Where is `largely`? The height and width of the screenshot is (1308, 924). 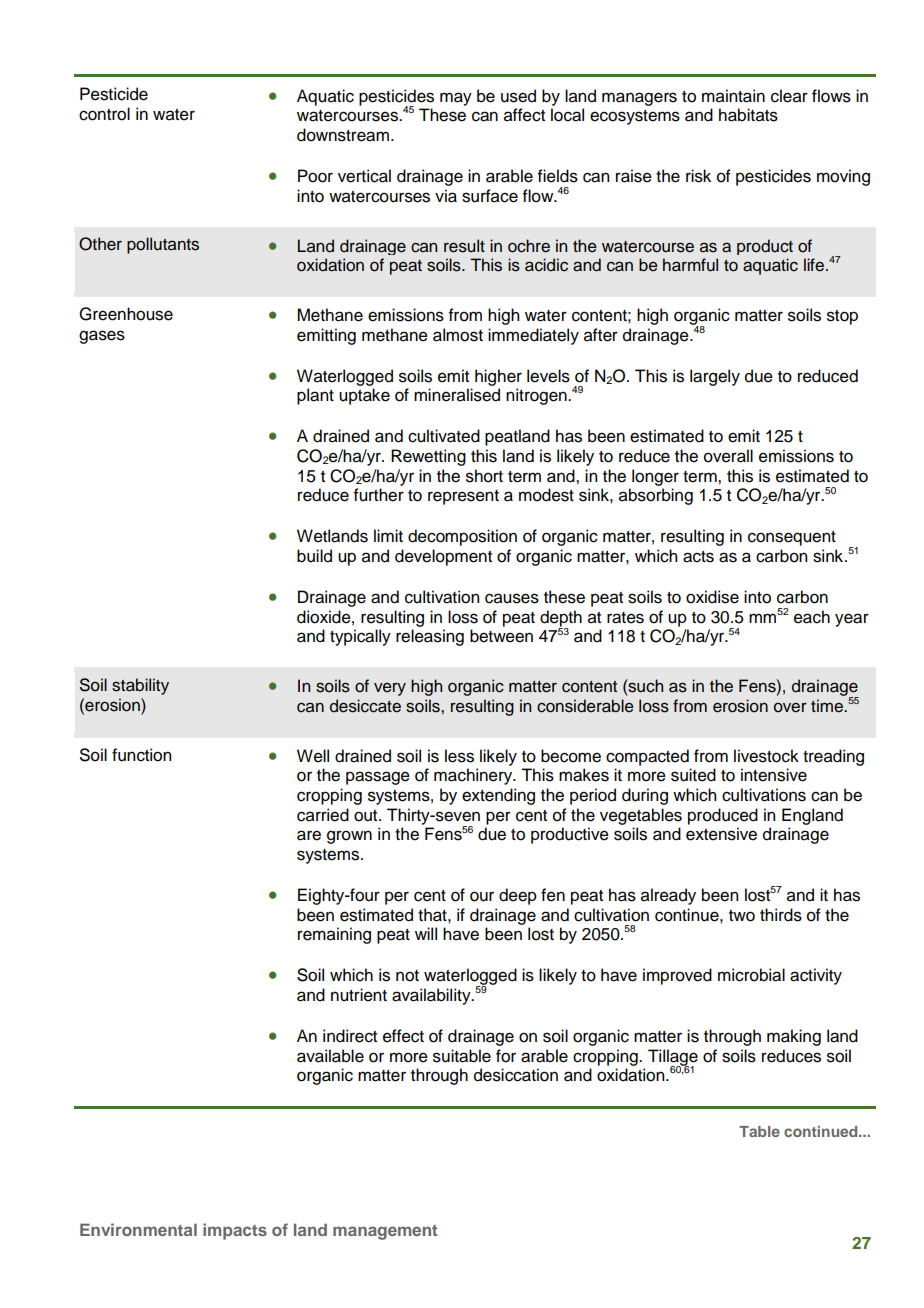 largely is located at coordinates (715, 377).
